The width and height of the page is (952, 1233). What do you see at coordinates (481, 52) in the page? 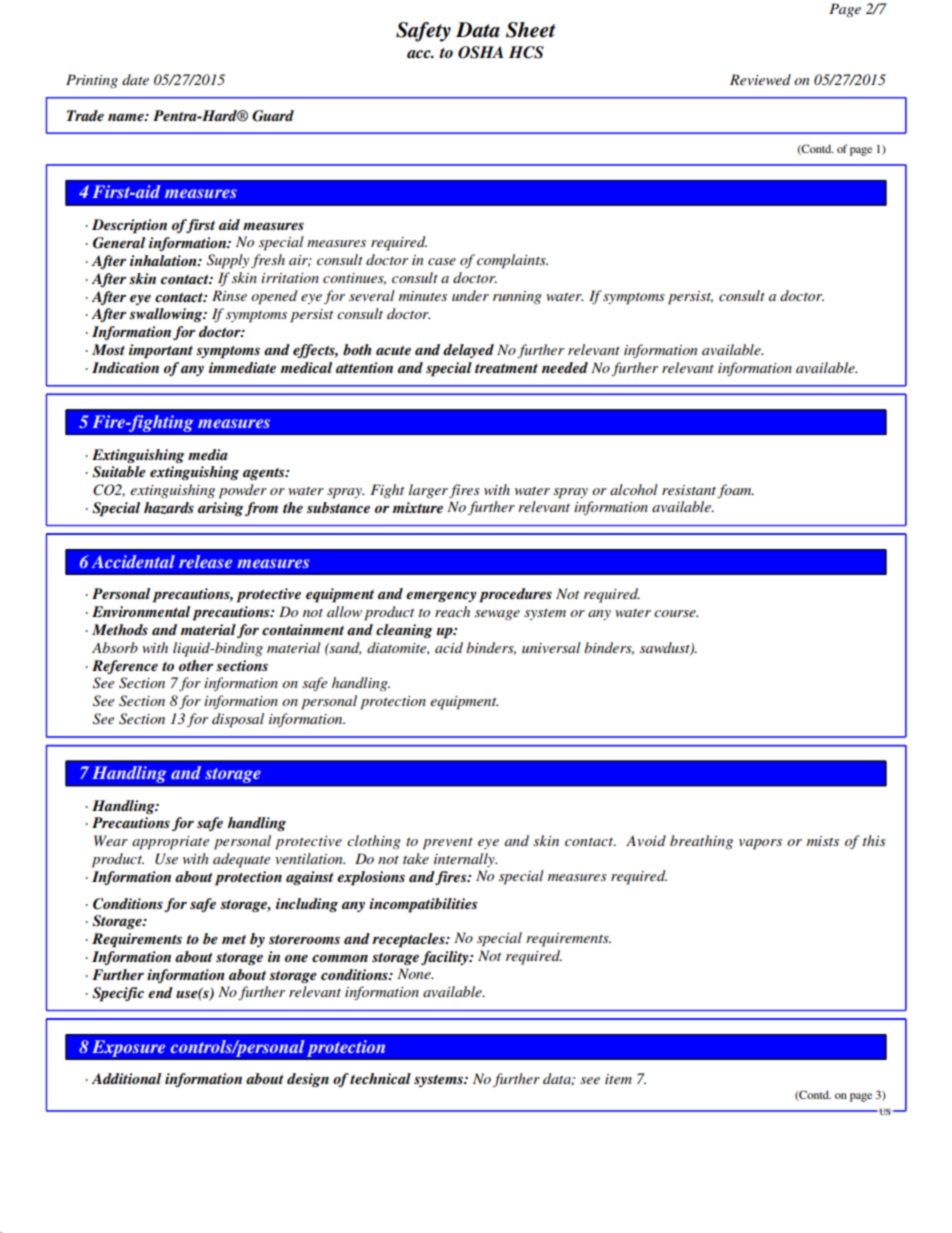
I see `OSHA` at bounding box center [481, 52].
